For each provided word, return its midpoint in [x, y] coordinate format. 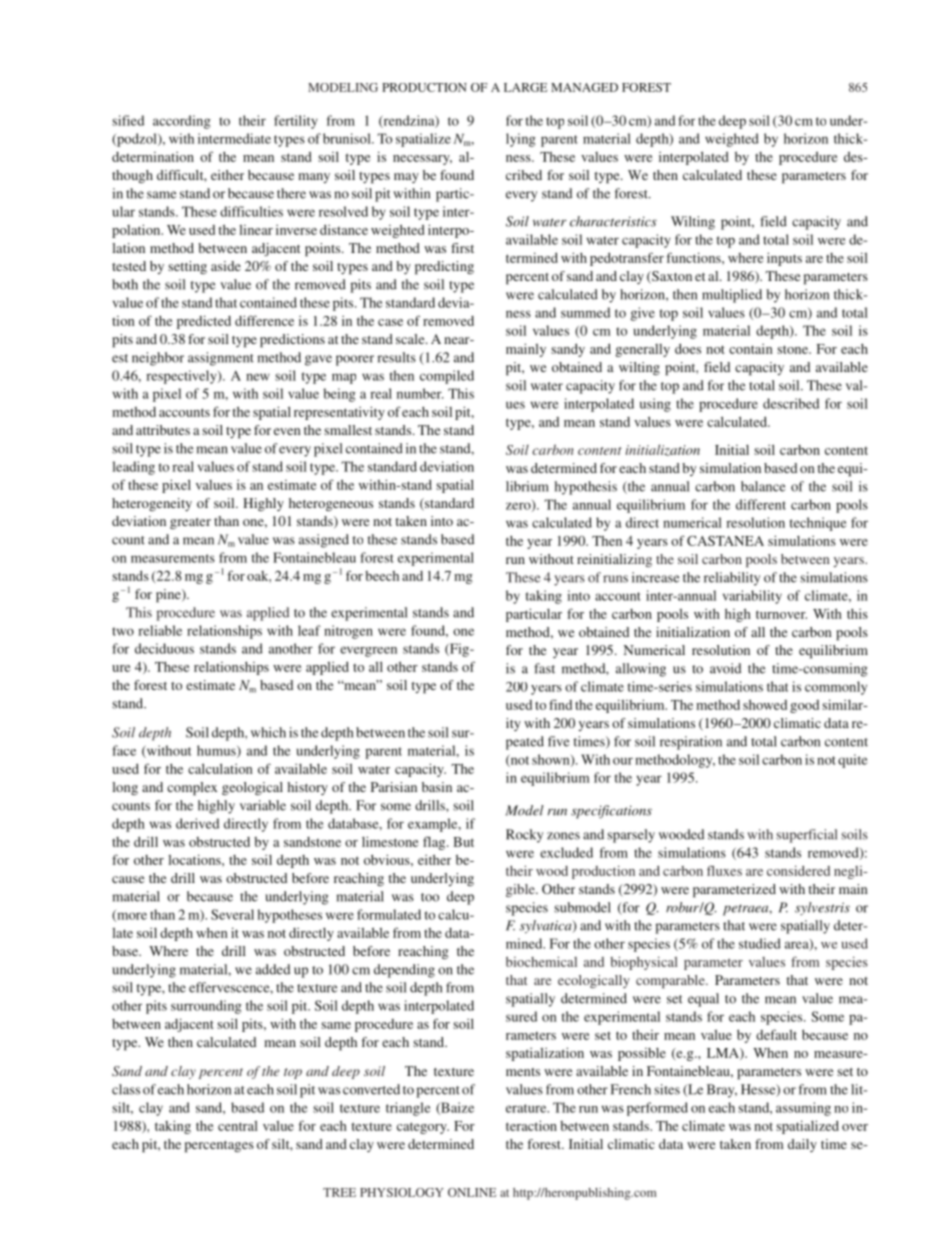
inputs [784, 259]
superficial [806, 836]
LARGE [525, 87]
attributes [163, 430]
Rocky [524, 836]
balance [763, 486]
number [420, 393]
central [238, 1126]
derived [197, 823]
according [182, 122]
